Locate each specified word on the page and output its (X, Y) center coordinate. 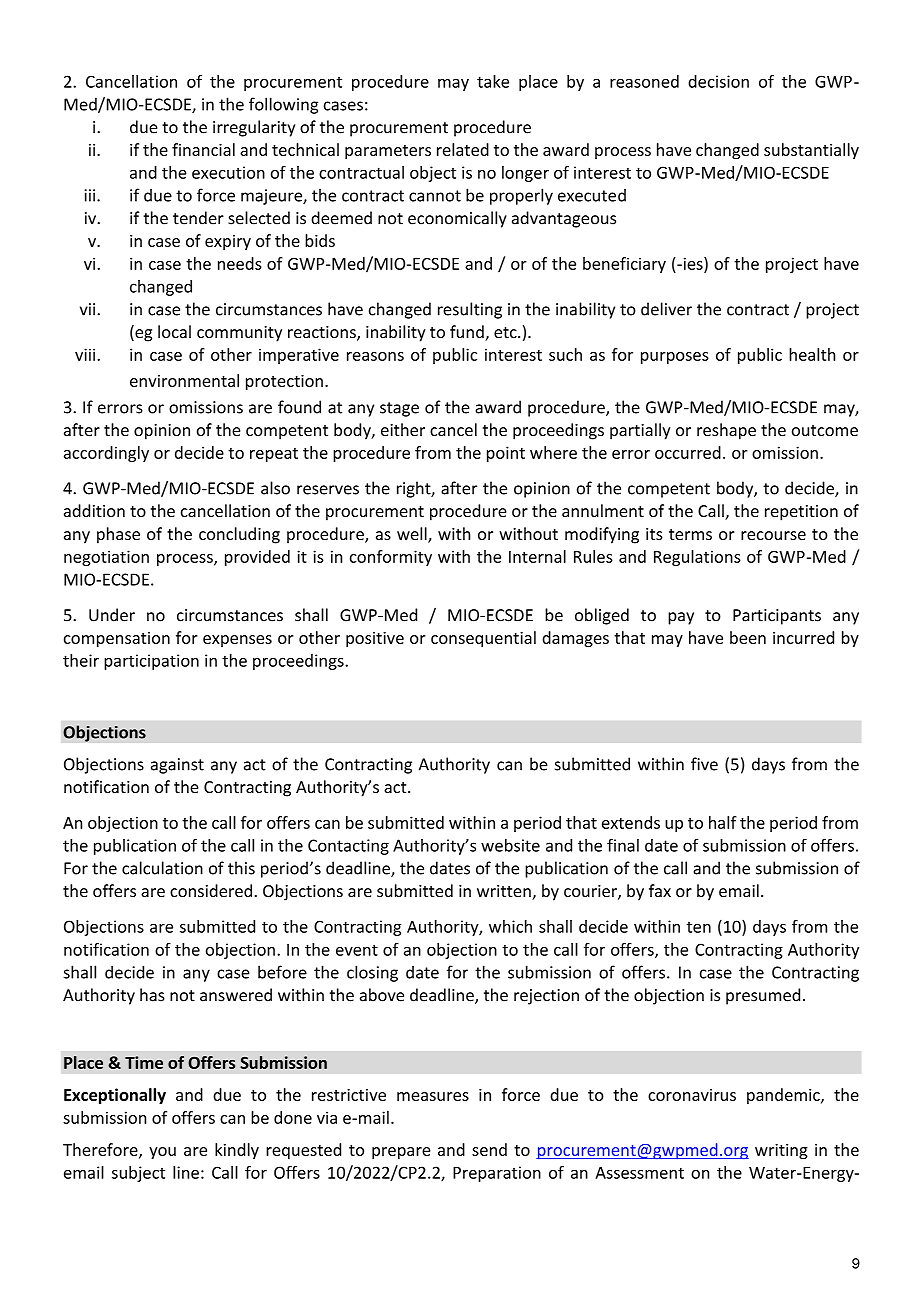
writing (781, 1151)
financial (203, 149)
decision (718, 81)
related (463, 149)
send (489, 1149)
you (162, 1153)
